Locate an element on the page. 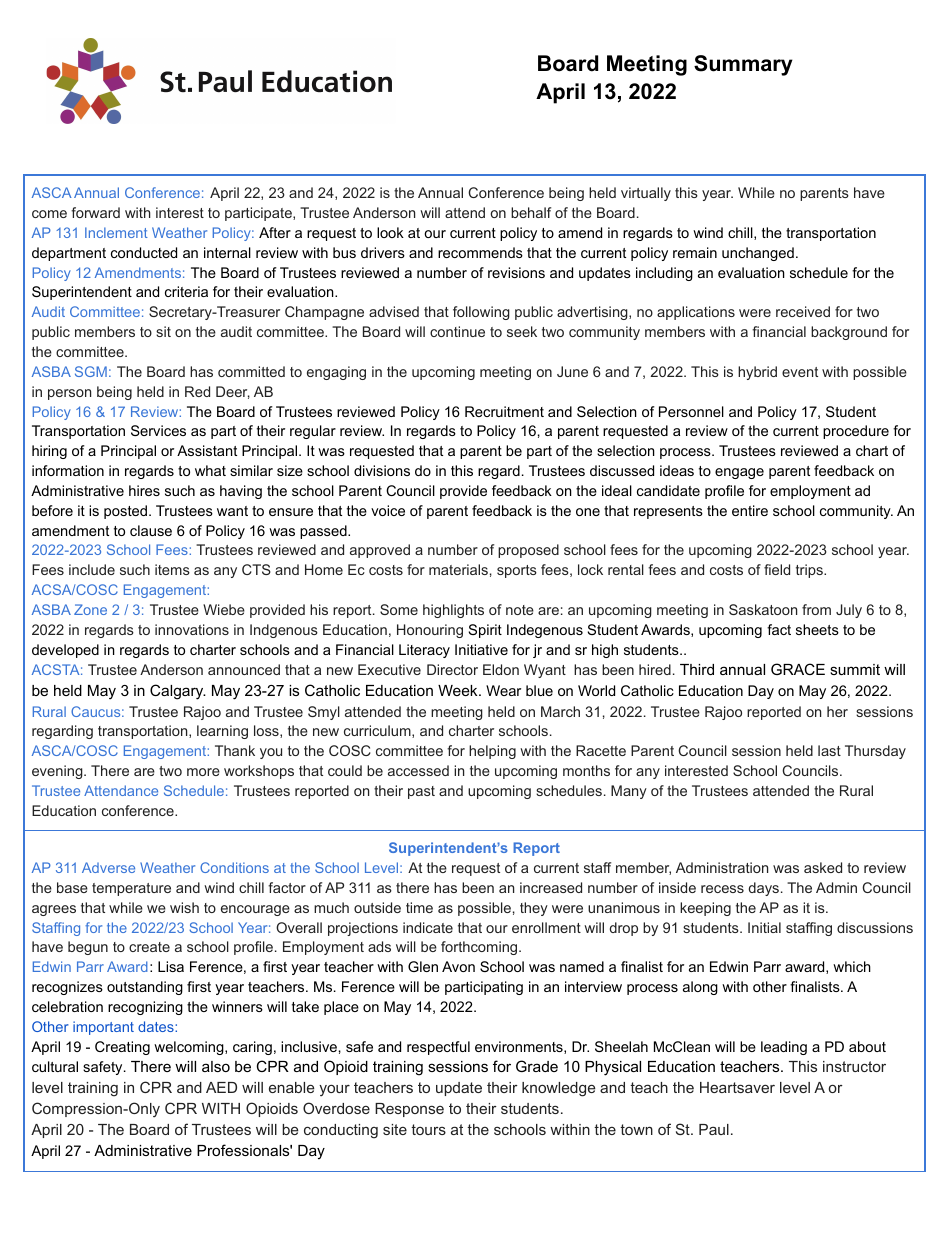 The height and width of the document is (1233, 952). more is located at coordinates (203, 772).
